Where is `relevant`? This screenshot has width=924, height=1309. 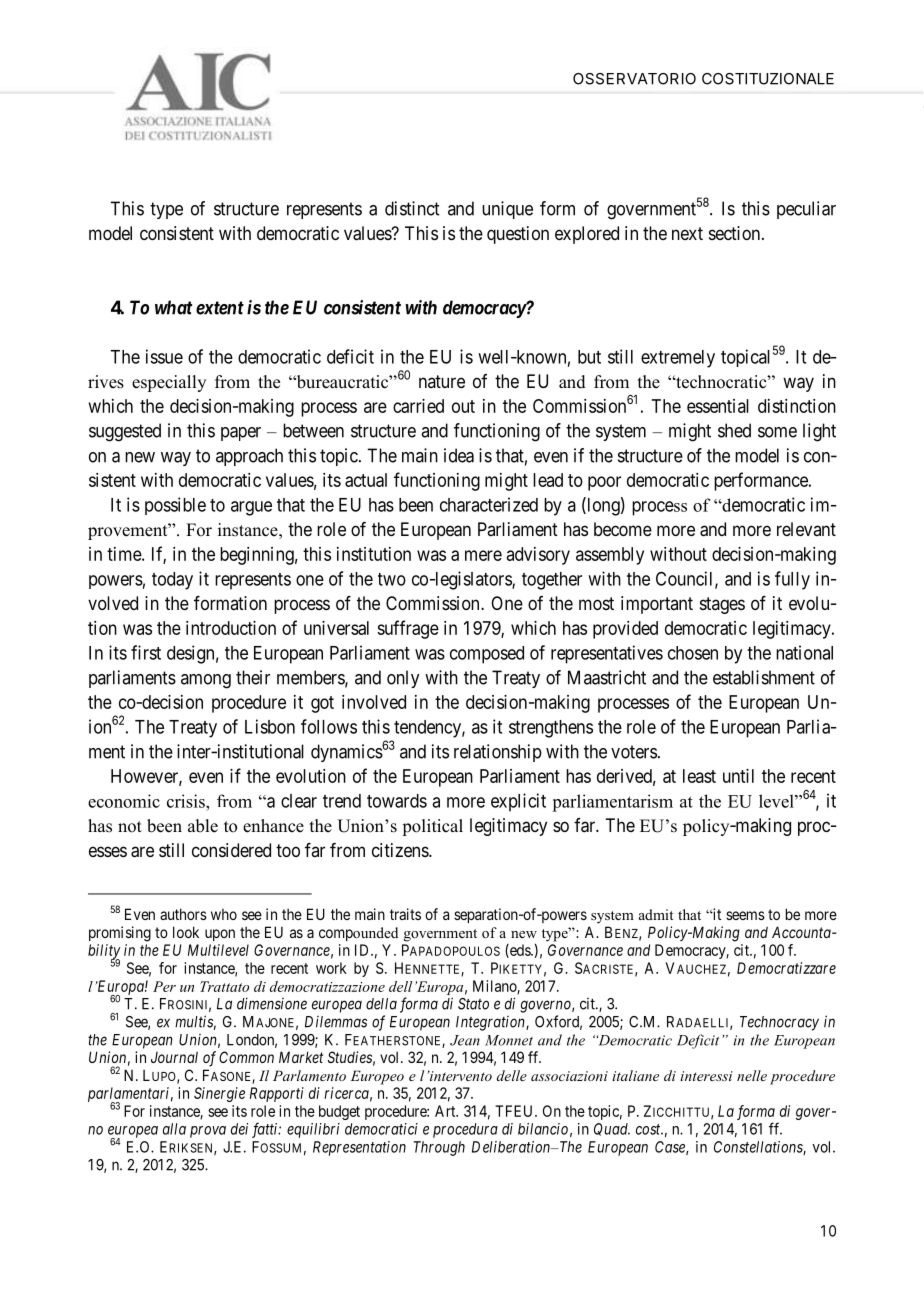
relevant is located at coordinates (806, 529).
